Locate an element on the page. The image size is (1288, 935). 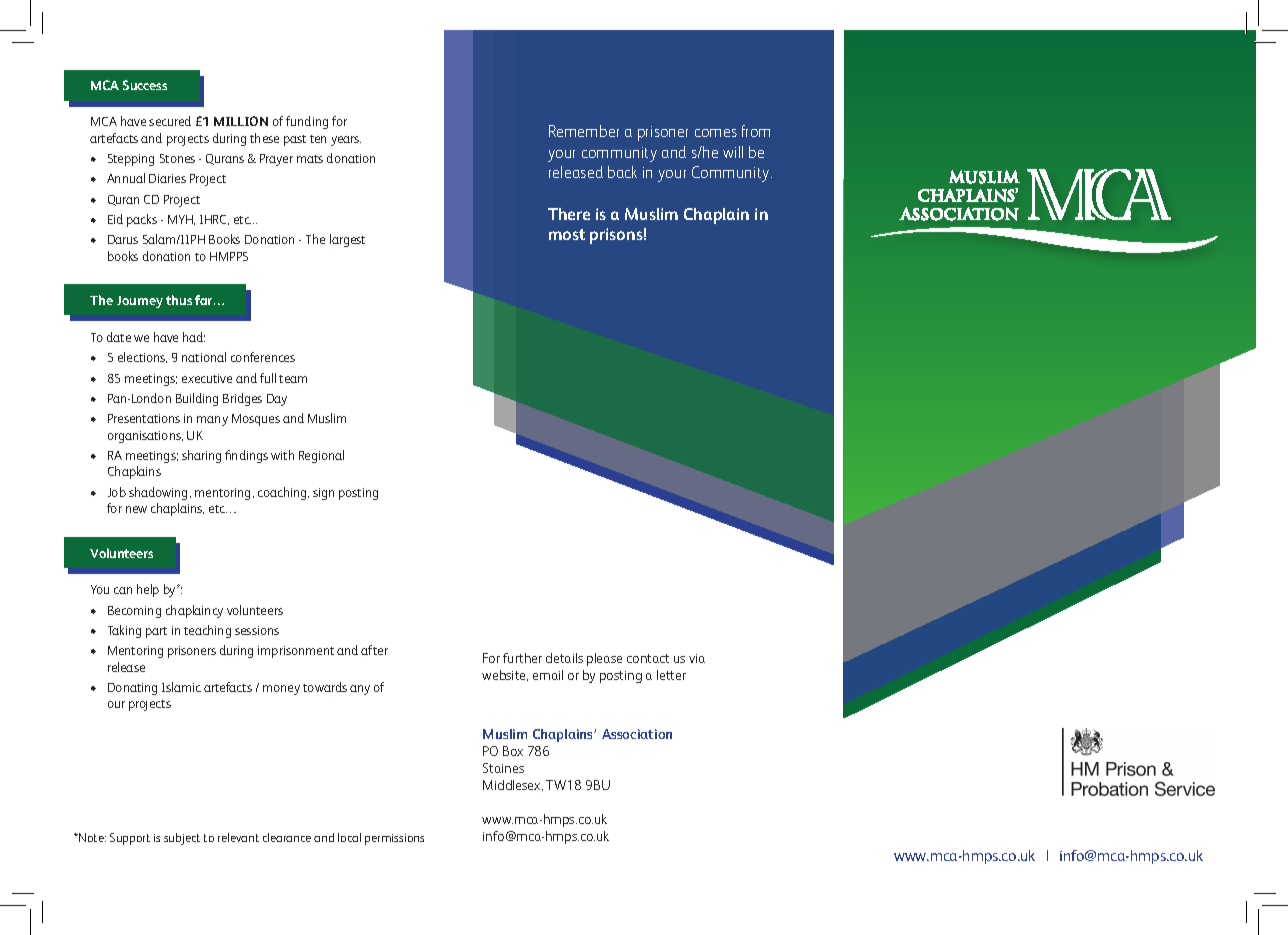
team is located at coordinates (293, 379).
